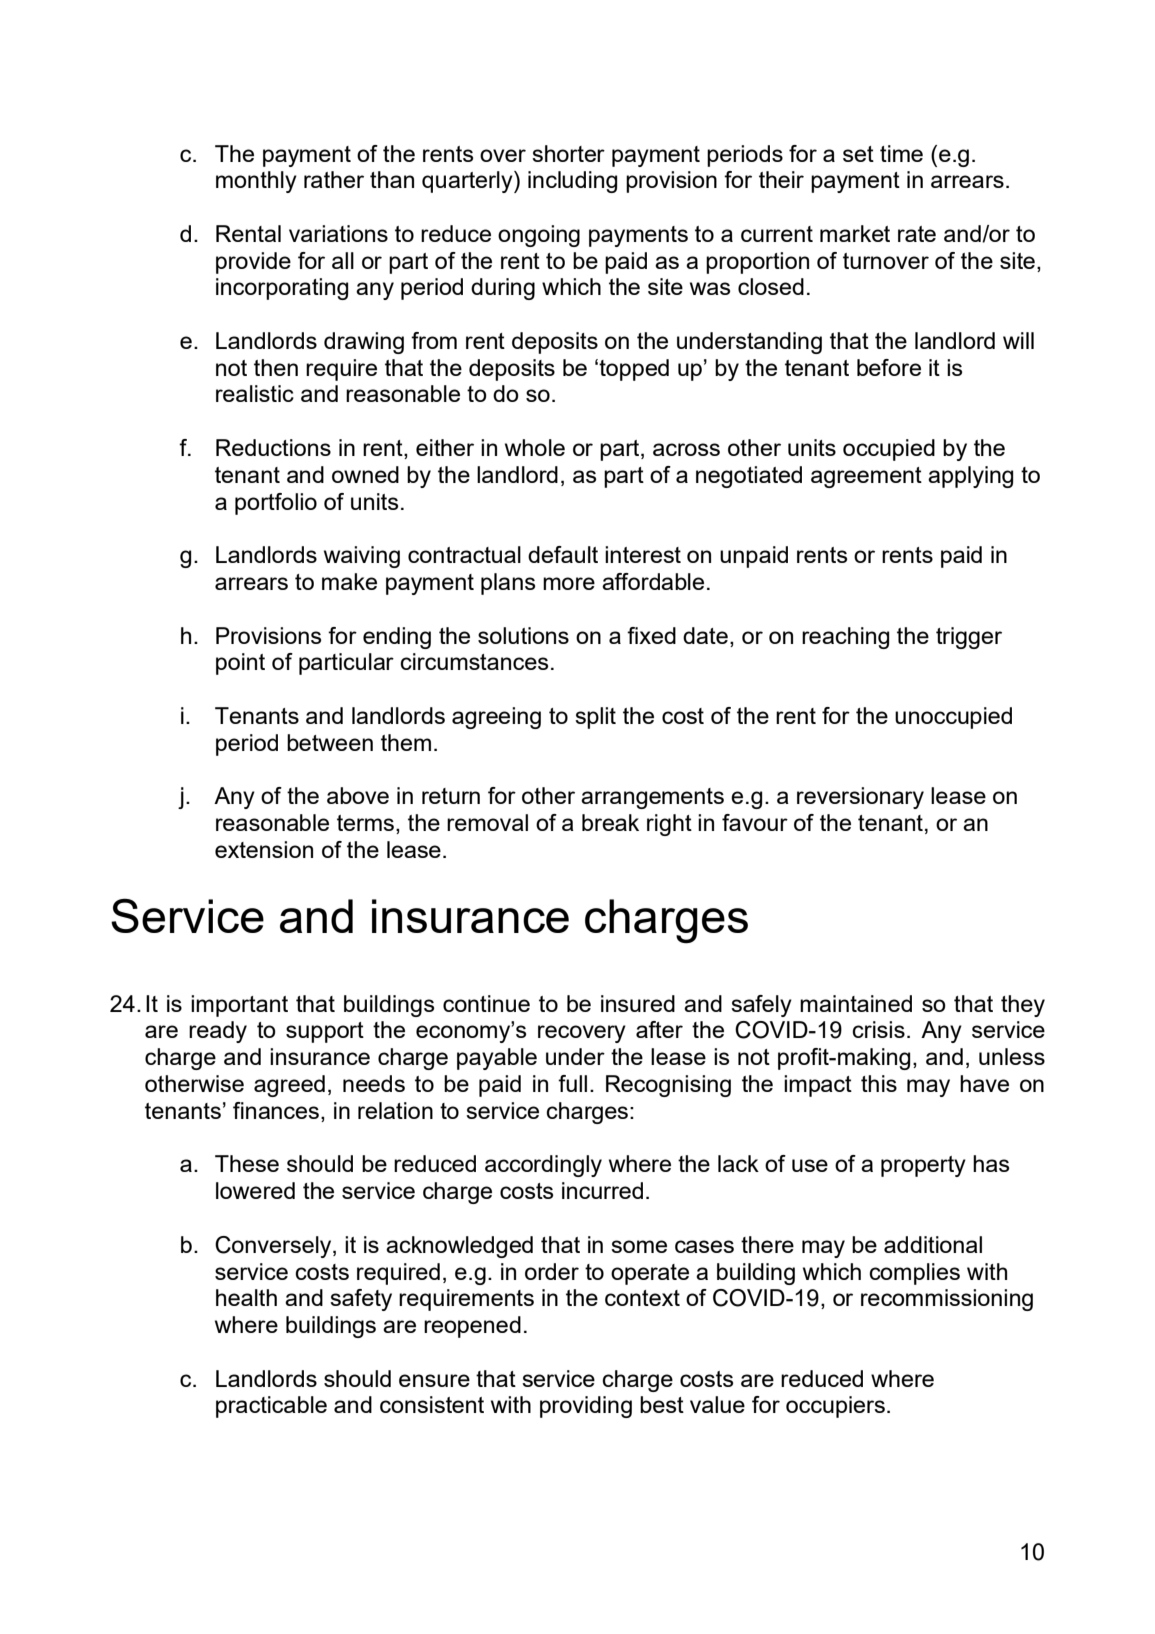 This document has width=1155, height=1634. Describe the element at coordinates (572, 1083) in the document. I see `full` at that location.
